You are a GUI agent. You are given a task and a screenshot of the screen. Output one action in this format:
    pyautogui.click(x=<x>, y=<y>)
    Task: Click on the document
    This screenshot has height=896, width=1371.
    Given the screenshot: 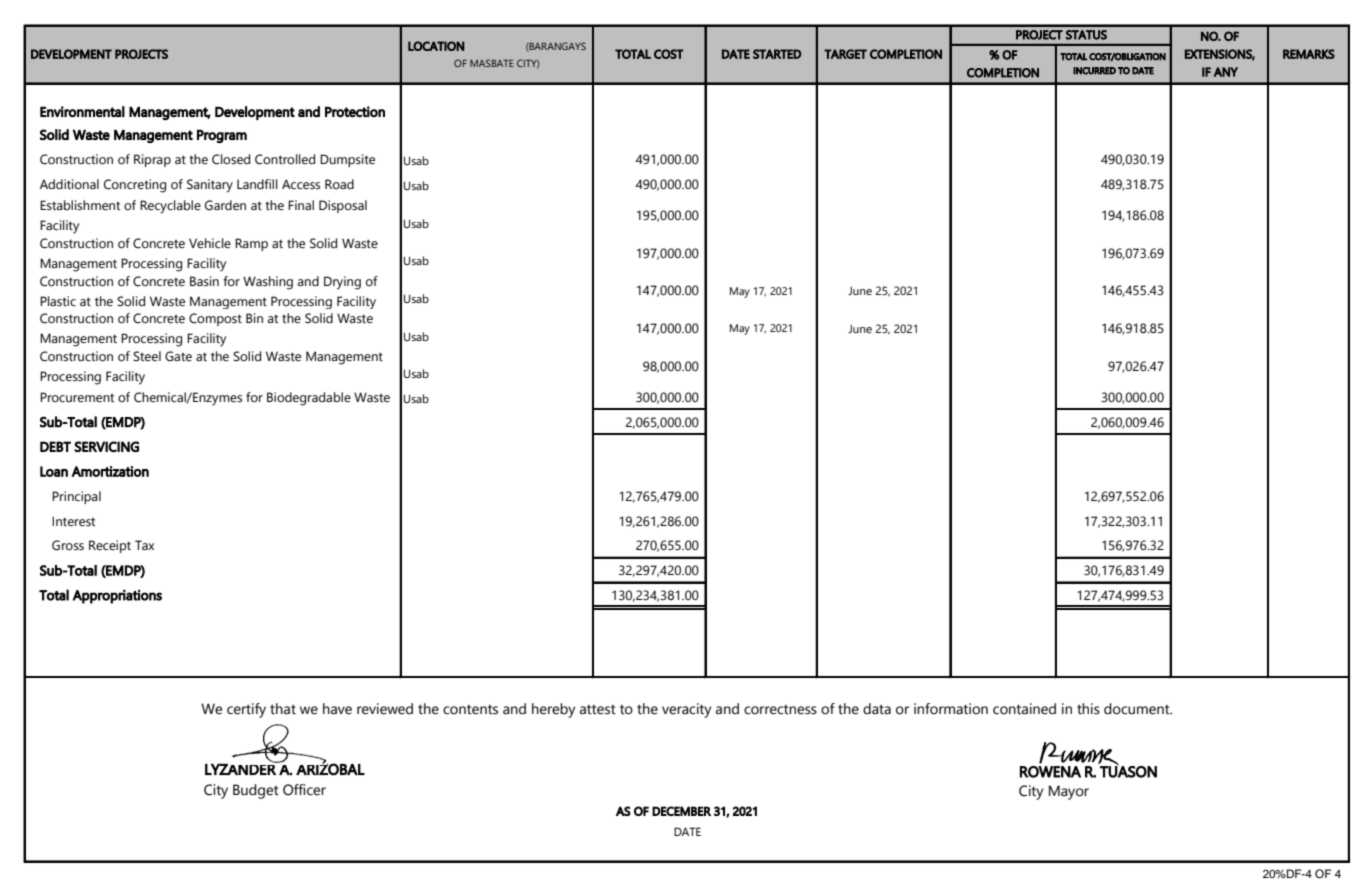 What is the action you would take?
    pyautogui.click(x=1138, y=709)
